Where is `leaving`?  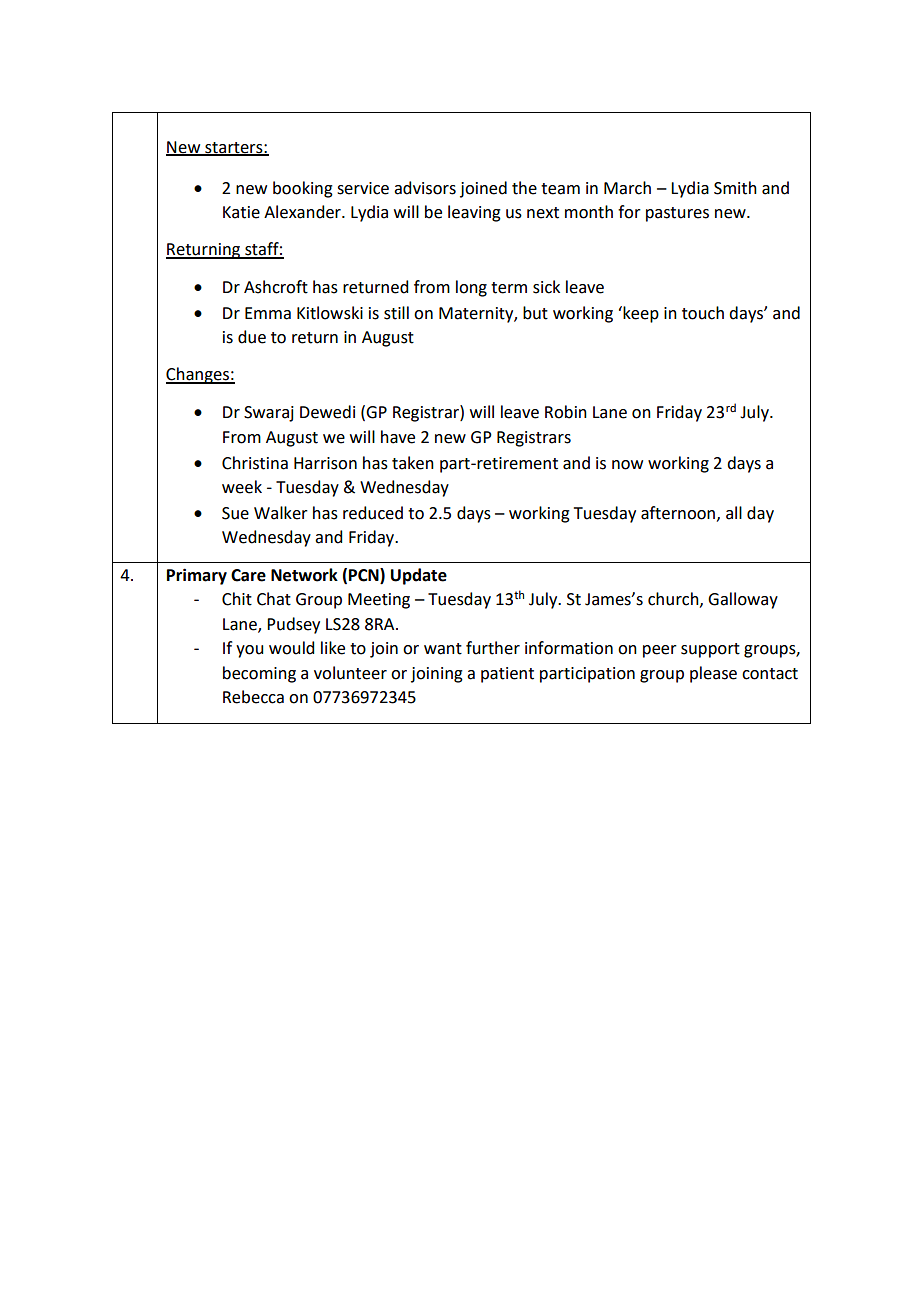
leaving is located at coordinates (474, 213).
